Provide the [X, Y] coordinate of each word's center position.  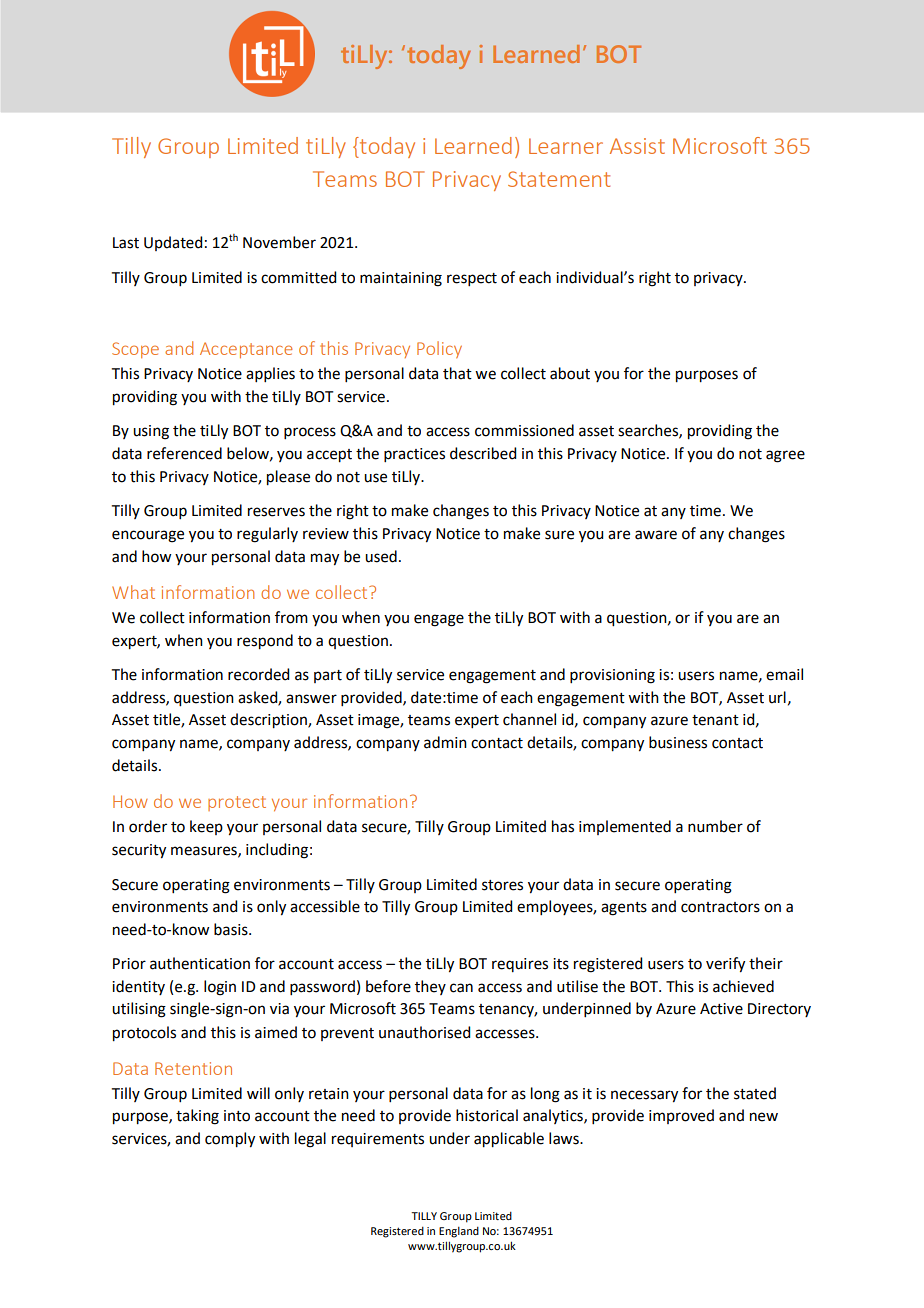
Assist [637, 146]
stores [502, 885]
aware [656, 535]
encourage [148, 536]
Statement [559, 179]
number [715, 826]
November [279, 242]
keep [206, 827]
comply [230, 1140]
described [483, 453]
